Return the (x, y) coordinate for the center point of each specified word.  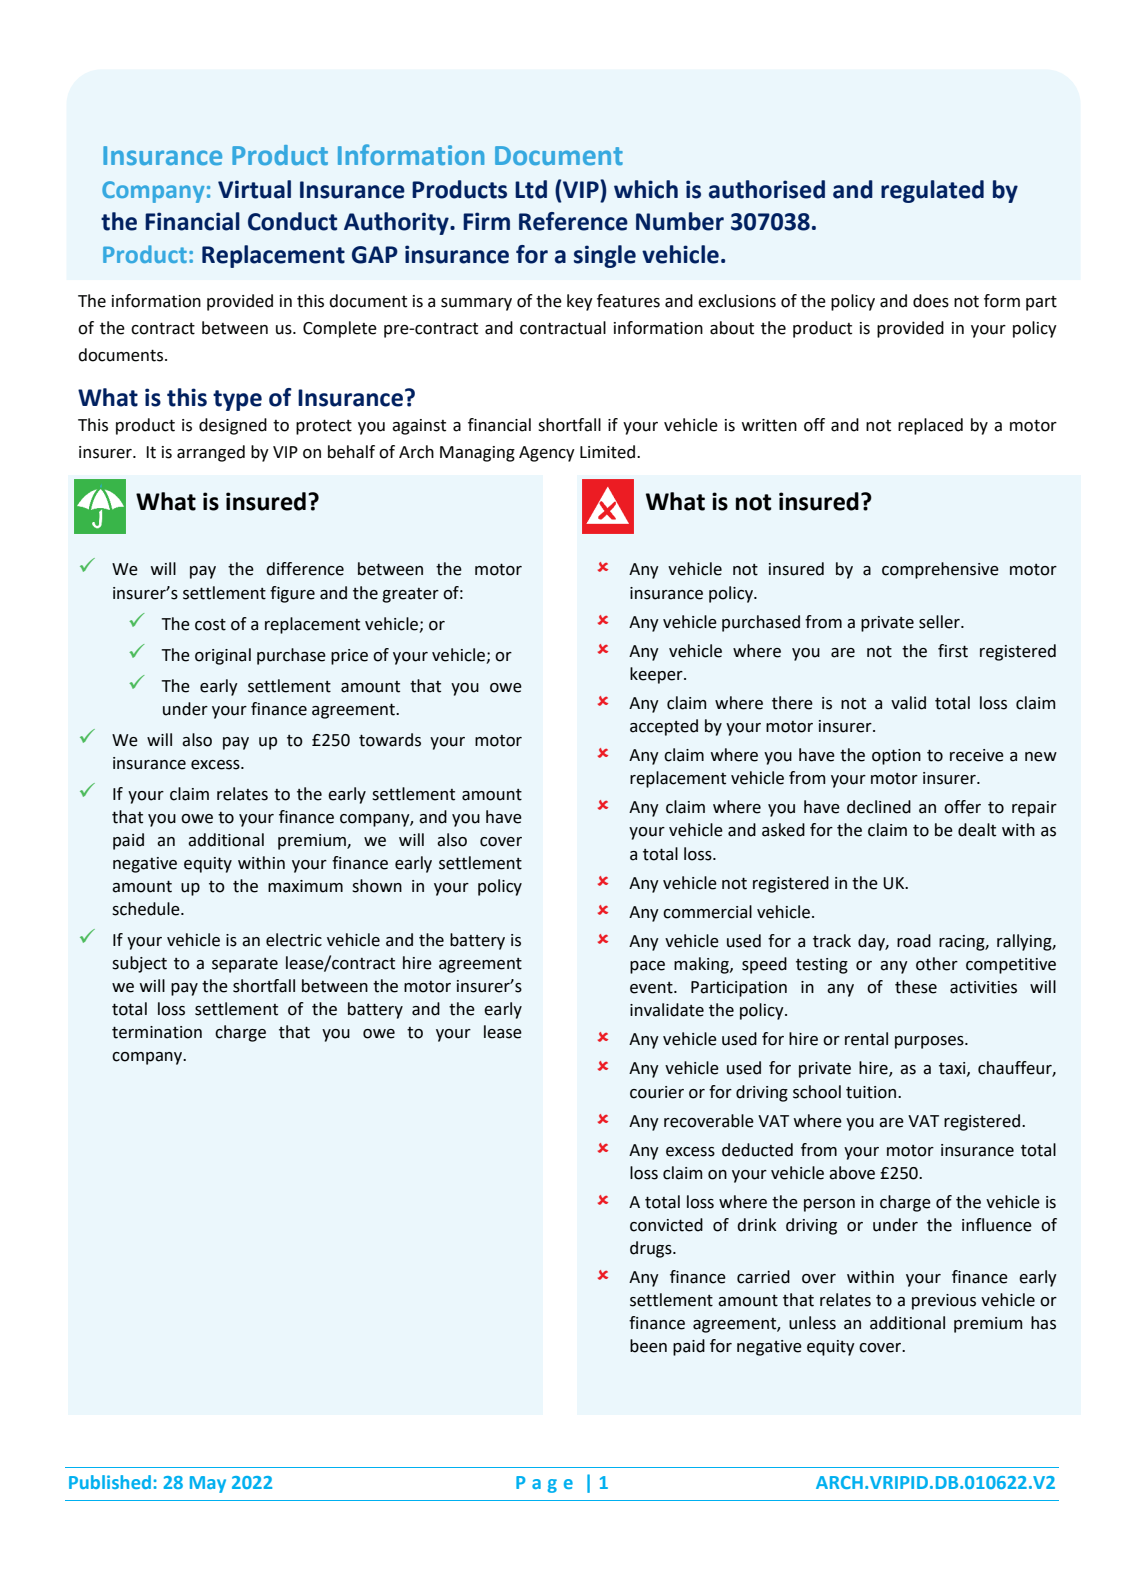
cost (210, 625)
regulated (932, 191)
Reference (573, 221)
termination (157, 1032)
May (208, 1484)
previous (944, 1302)
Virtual (254, 189)
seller (940, 622)
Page (544, 1484)
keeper (657, 675)
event (652, 988)
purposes (930, 1042)
